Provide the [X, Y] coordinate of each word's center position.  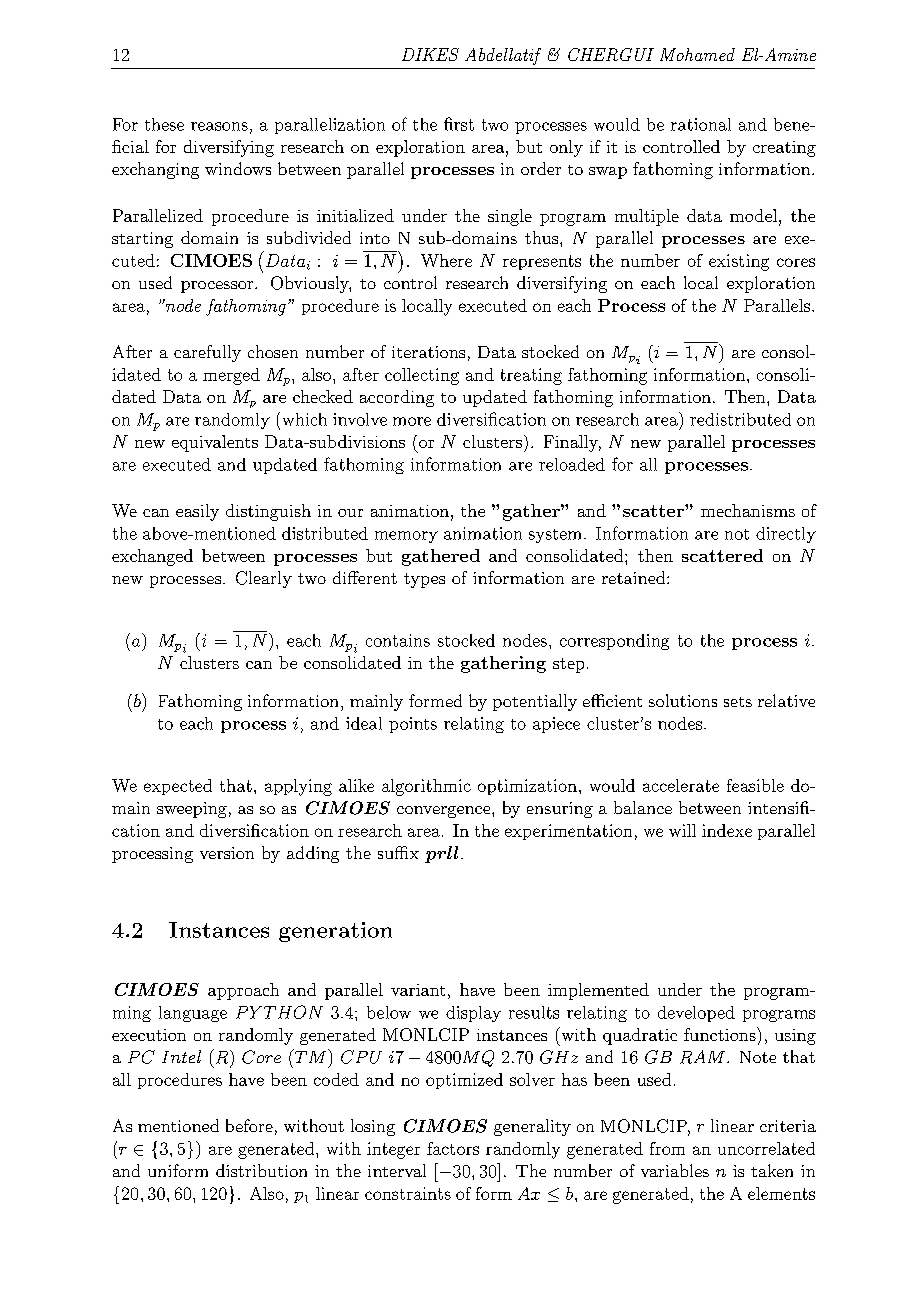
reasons [219, 126]
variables [675, 1170]
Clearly [264, 579]
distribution [261, 1170]
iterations [428, 352]
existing [739, 262]
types [424, 580]
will [682, 830]
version [227, 853]
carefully [207, 353]
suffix [398, 852]
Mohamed [697, 54]
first [459, 124]
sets [738, 702]
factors [453, 1148]
